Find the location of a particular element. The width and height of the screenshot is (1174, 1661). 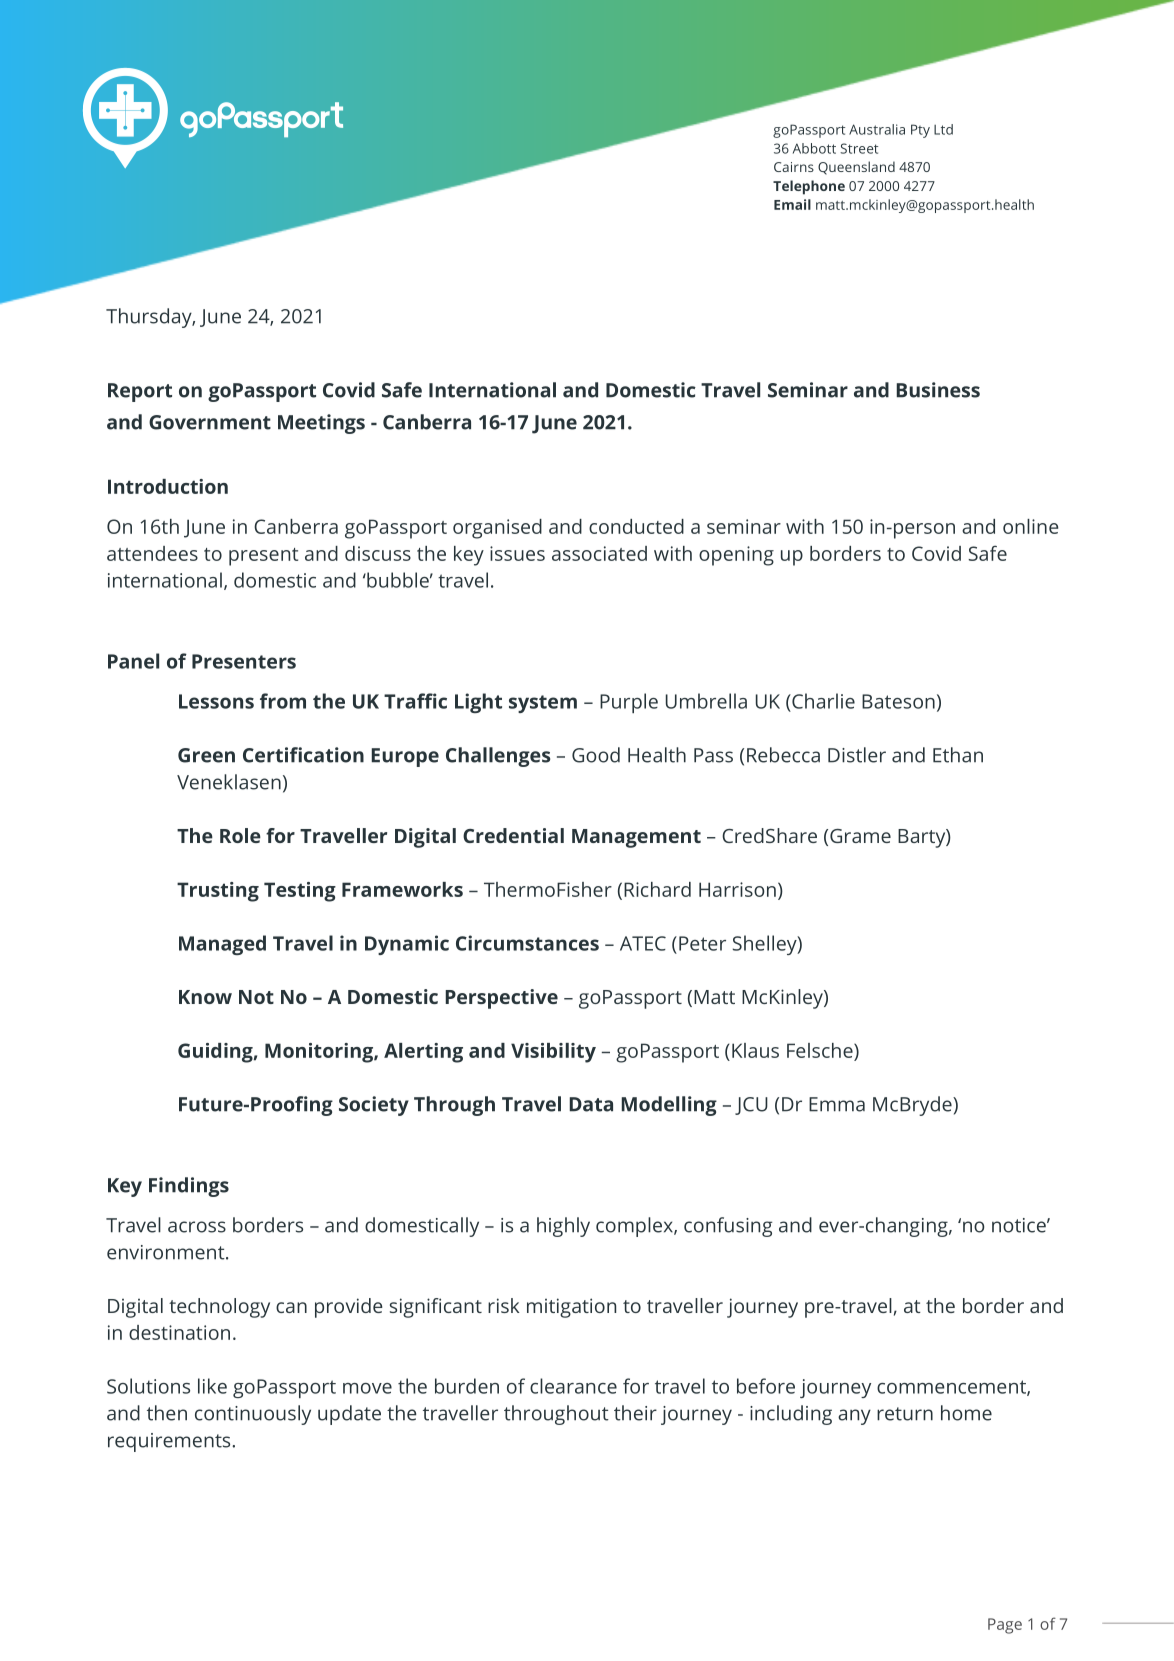

Bateson is located at coordinates (898, 701).
